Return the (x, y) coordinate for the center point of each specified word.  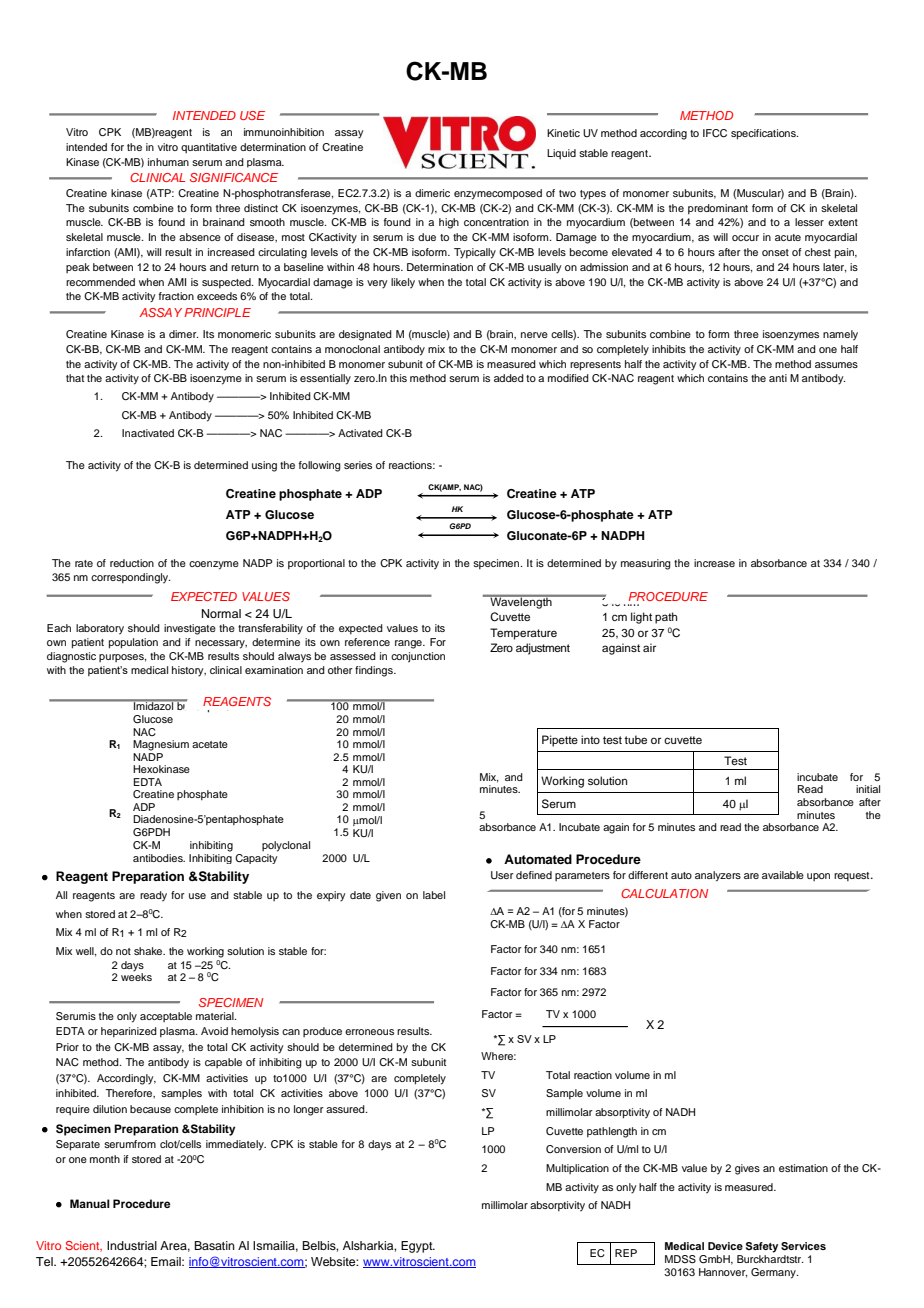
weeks (136, 976)
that (75, 378)
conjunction (418, 657)
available (783, 875)
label (434, 895)
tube (635, 739)
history (189, 671)
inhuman (168, 162)
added (509, 378)
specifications (764, 134)
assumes (836, 365)
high (449, 223)
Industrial (132, 1245)
